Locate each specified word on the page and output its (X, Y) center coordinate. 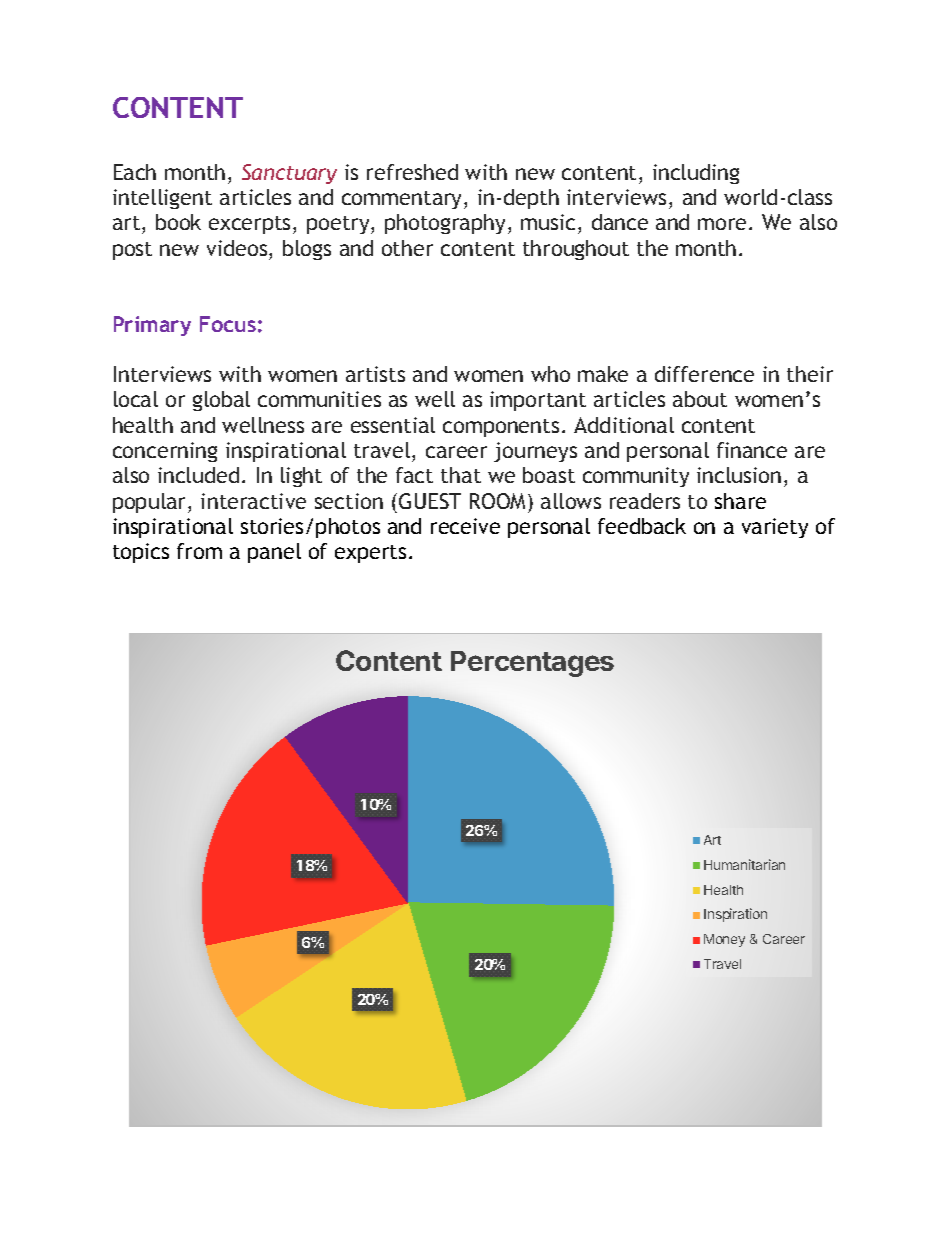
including (696, 174)
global (221, 401)
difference (704, 374)
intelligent (162, 199)
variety (775, 528)
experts (370, 554)
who (550, 374)
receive (465, 526)
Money (724, 940)
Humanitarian (744, 864)
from (199, 551)
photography (445, 224)
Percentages (532, 664)
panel (274, 553)
